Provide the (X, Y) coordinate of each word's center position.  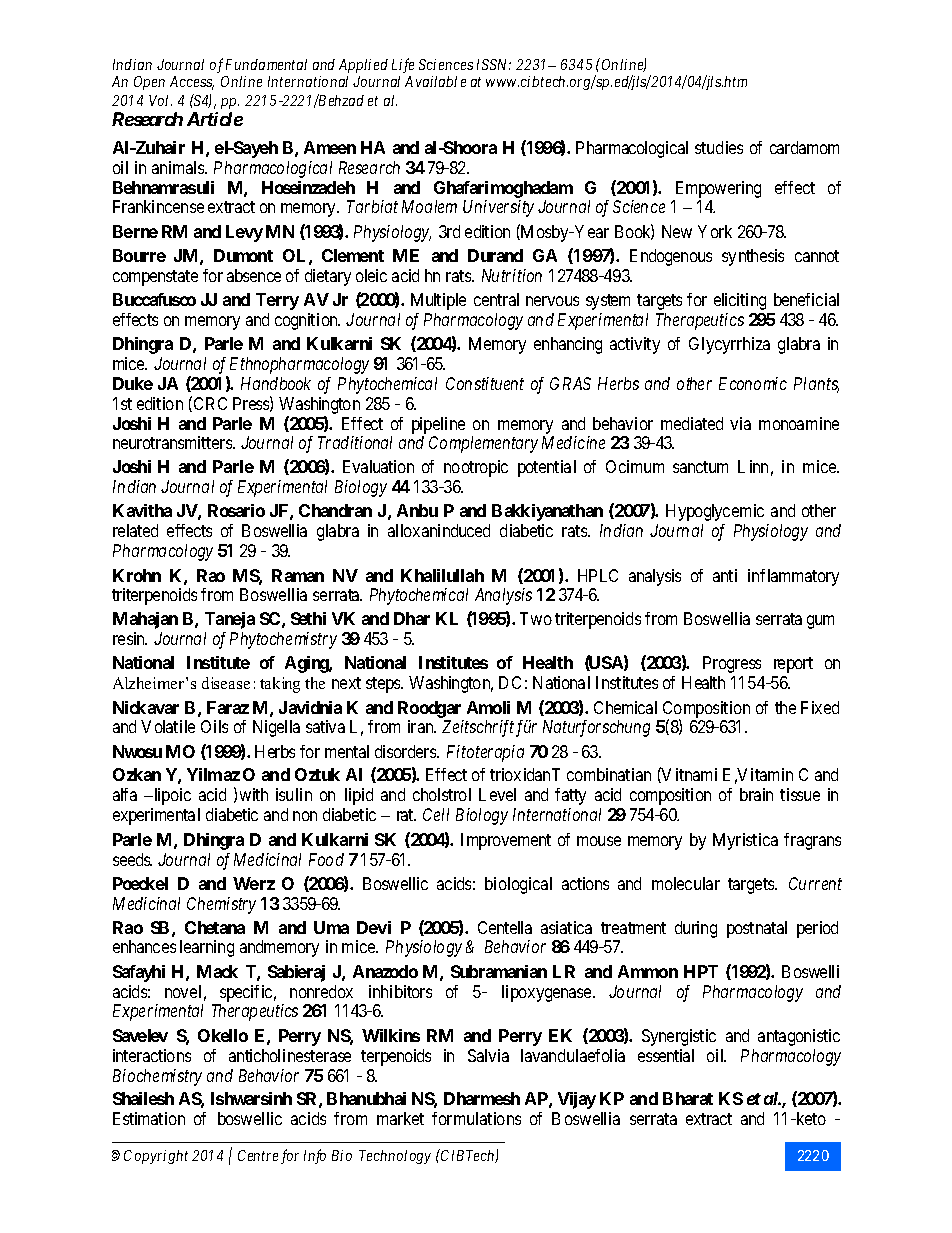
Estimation (149, 1118)
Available (435, 81)
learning (207, 948)
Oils (214, 726)
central (496, 299)
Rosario (236, 510)
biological (518, 885)
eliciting (740, 301)
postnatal (757, 929)
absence (254, 275)
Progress (732, 664)
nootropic (476, 468)
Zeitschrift (478, 728)
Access (192, 83)
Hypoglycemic (715, 512)
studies (719, 147)
